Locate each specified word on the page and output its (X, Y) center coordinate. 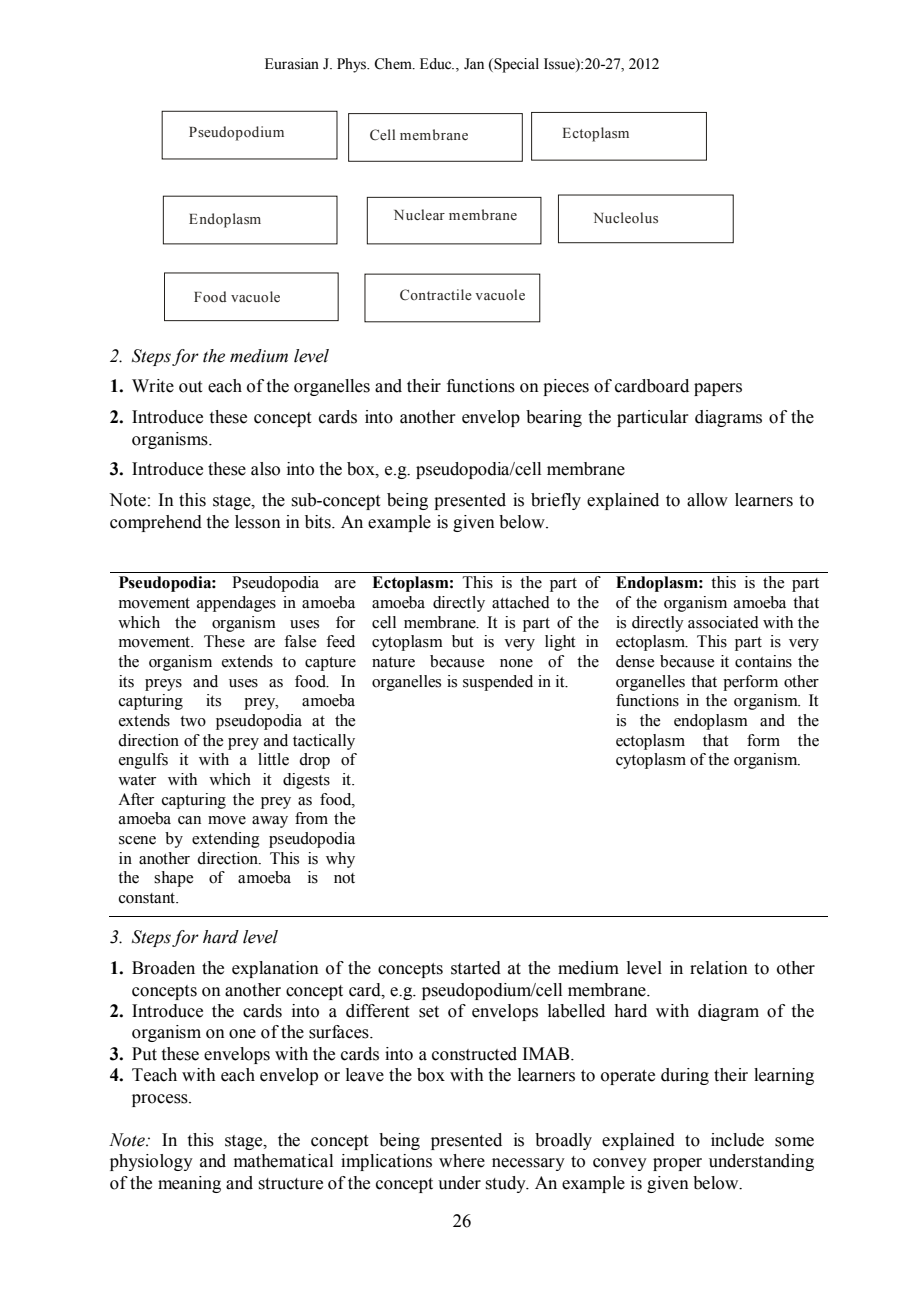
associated (723, 622)
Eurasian (292, 64)
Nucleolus (626, 218)
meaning (189, 1184)
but (462, 641)
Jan (474, 64)
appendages (236, 604)
